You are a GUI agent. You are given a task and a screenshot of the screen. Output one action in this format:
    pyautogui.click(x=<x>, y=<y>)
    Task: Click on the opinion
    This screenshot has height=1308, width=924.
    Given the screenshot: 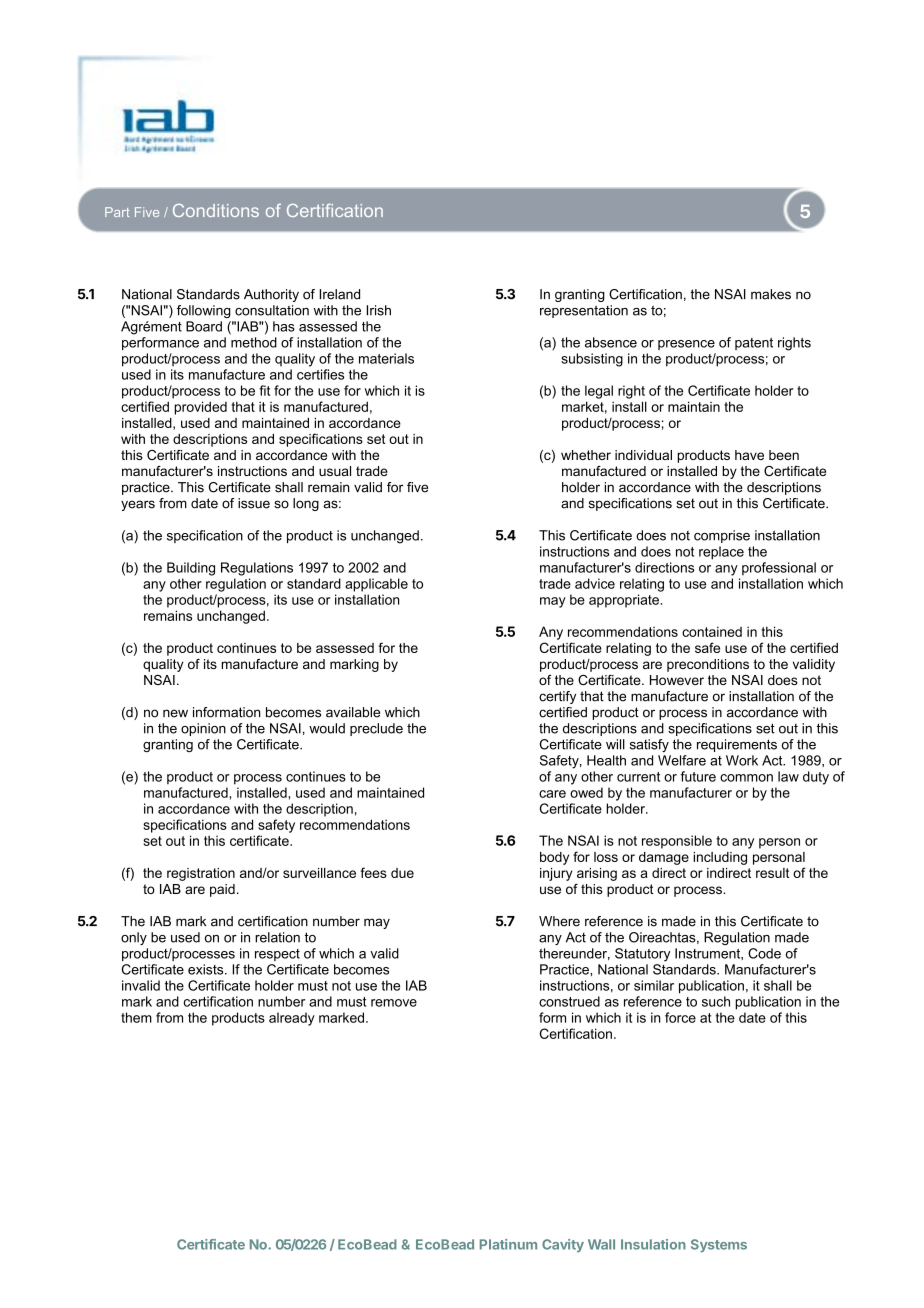 What is the action you would take?
    pyautogui.click(x=203, y=729)
